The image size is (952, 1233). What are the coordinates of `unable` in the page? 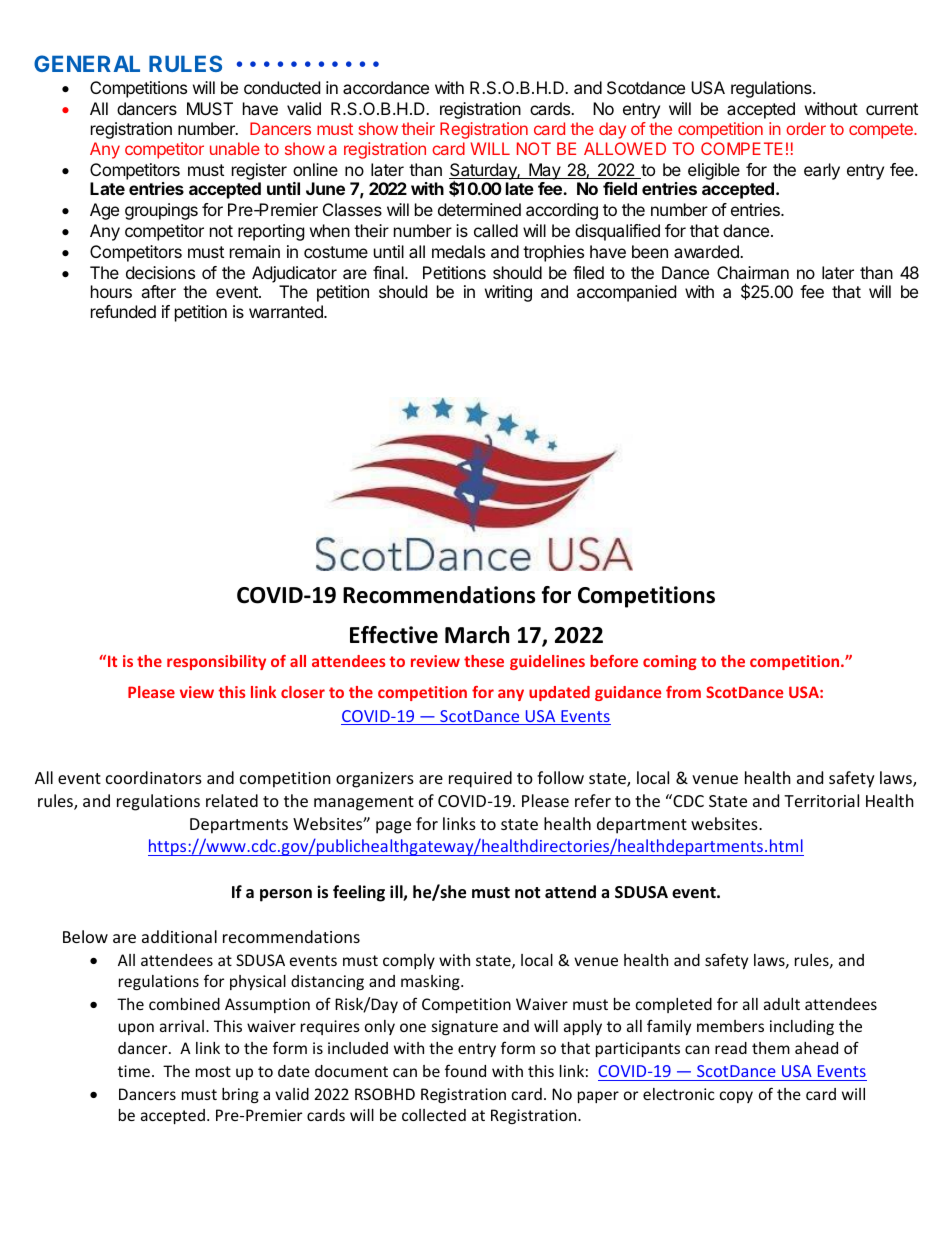 It's located at (235, 148).
